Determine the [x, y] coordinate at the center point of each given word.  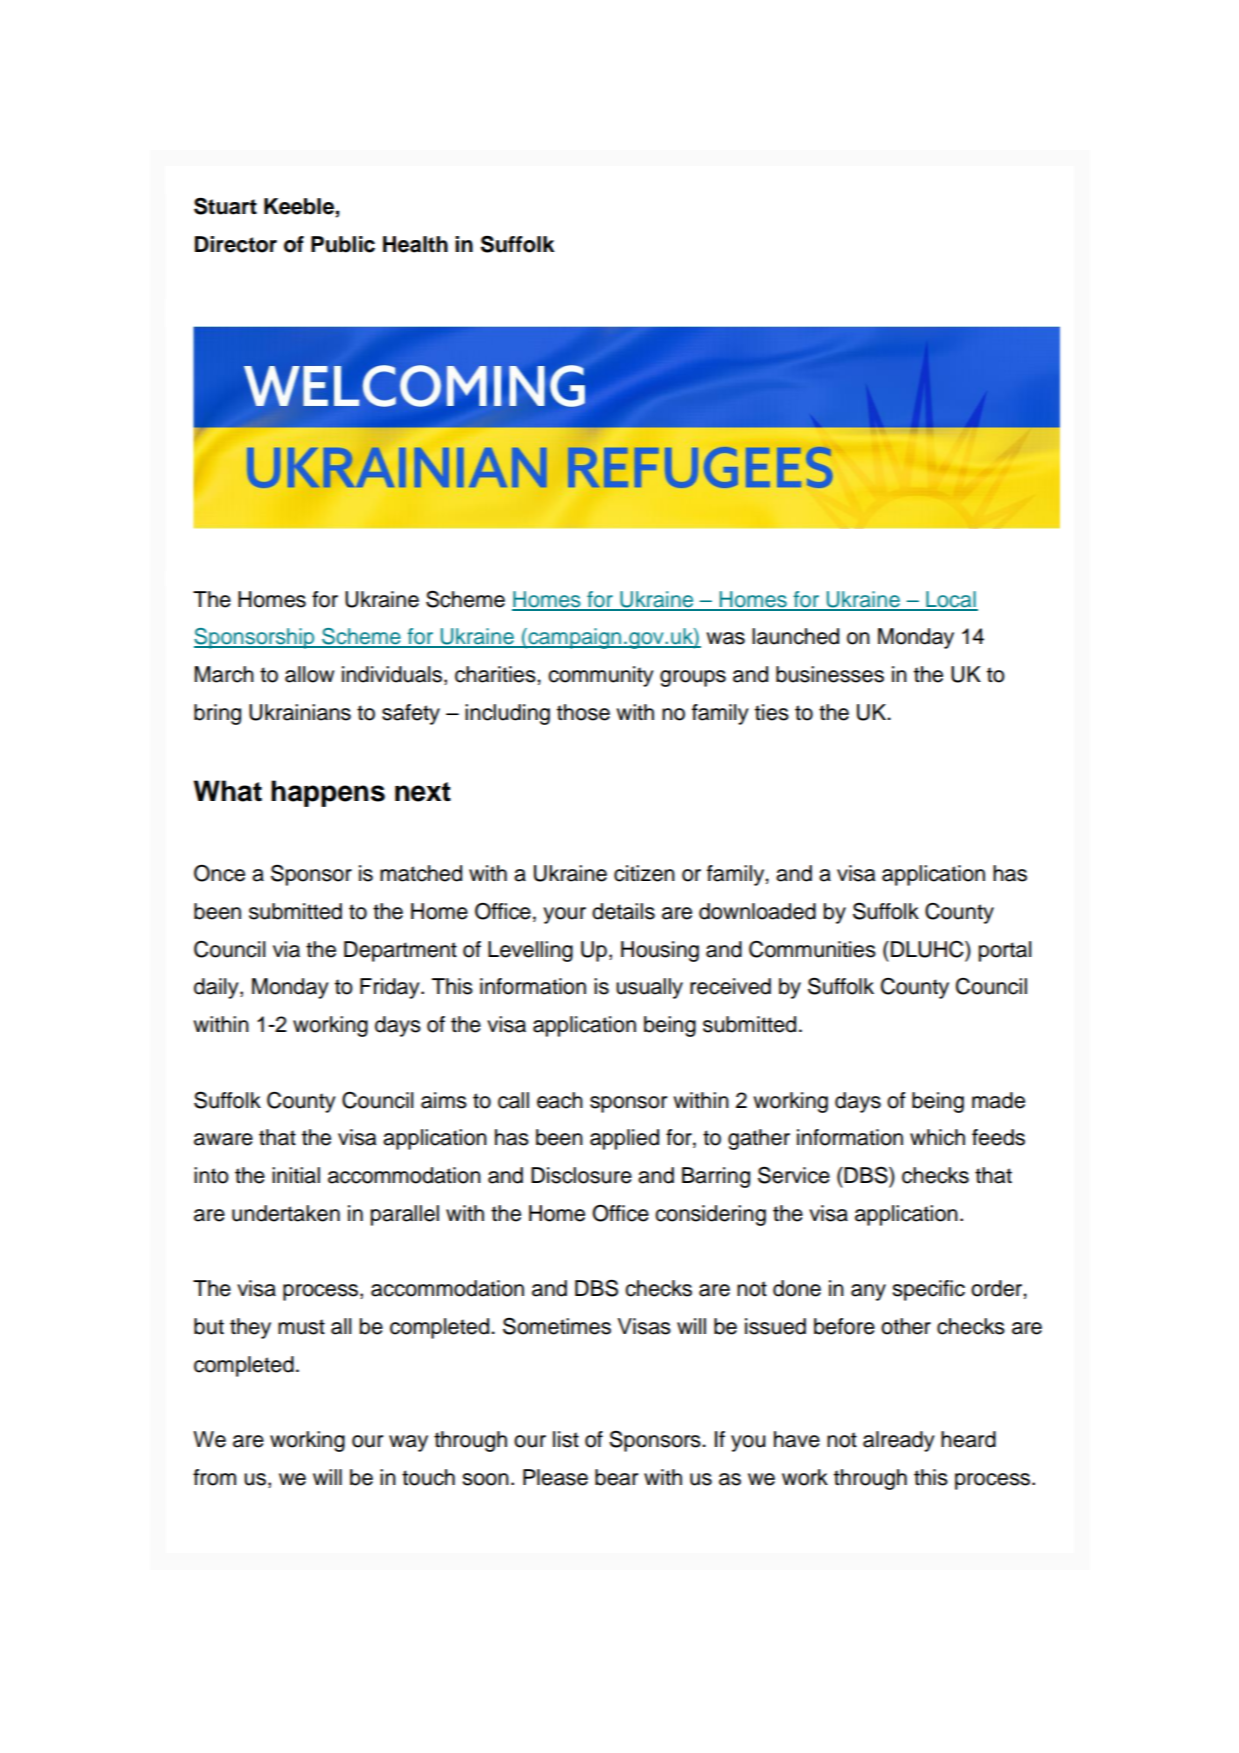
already [899, 1441]
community [601, 676]
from [214, 1477]
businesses [830, 674]
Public [343, 244]
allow [309, 674]
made [998, 1100]
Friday [391, 988]
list [566, 1439]
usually [649, 988]
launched [795, 636]
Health [415, 244]
